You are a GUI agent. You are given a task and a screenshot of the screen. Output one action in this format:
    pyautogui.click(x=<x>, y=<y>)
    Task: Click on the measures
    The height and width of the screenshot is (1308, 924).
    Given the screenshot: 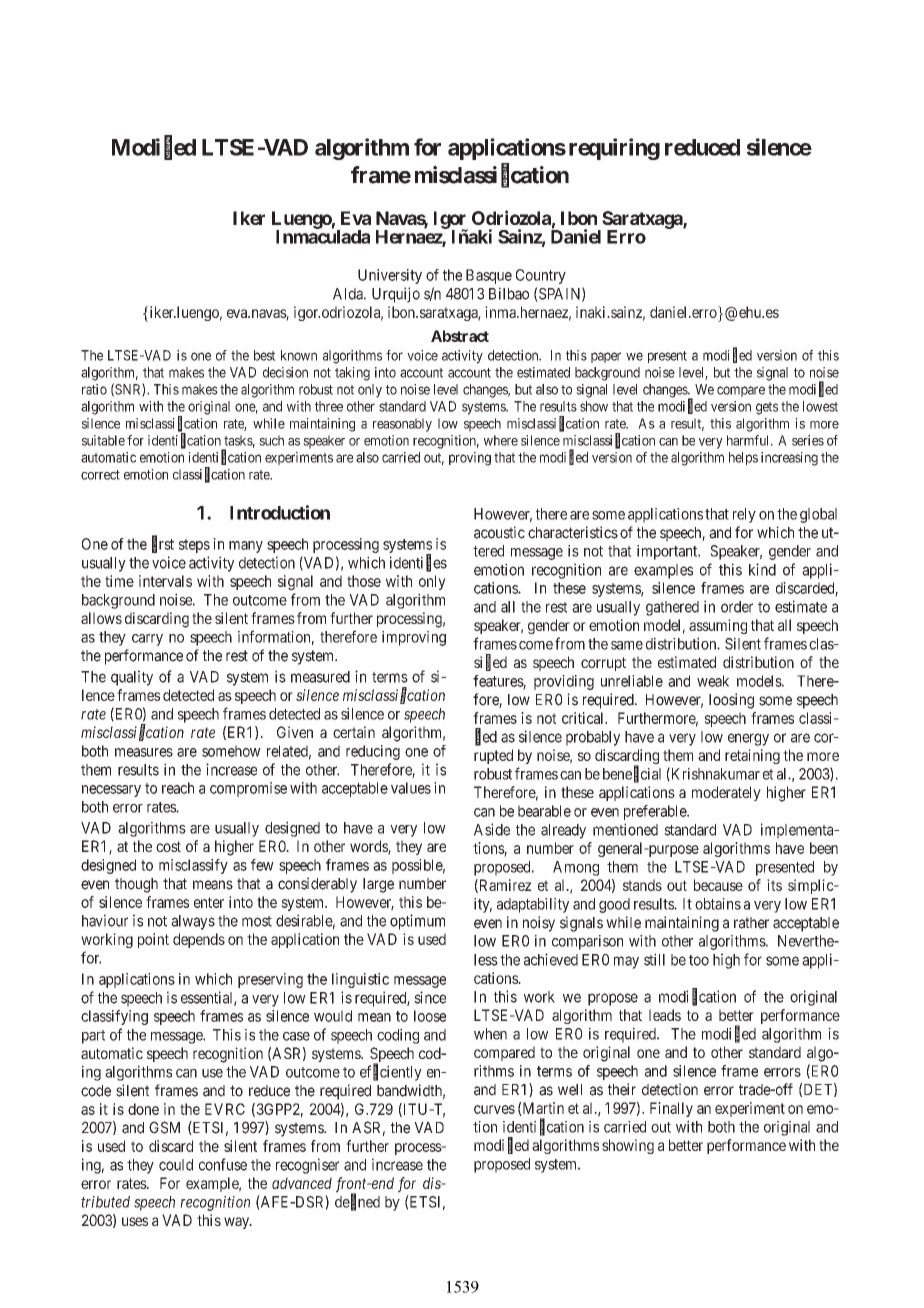 What is the action you would take?
    pyautogui.click(x=144, y=752)
